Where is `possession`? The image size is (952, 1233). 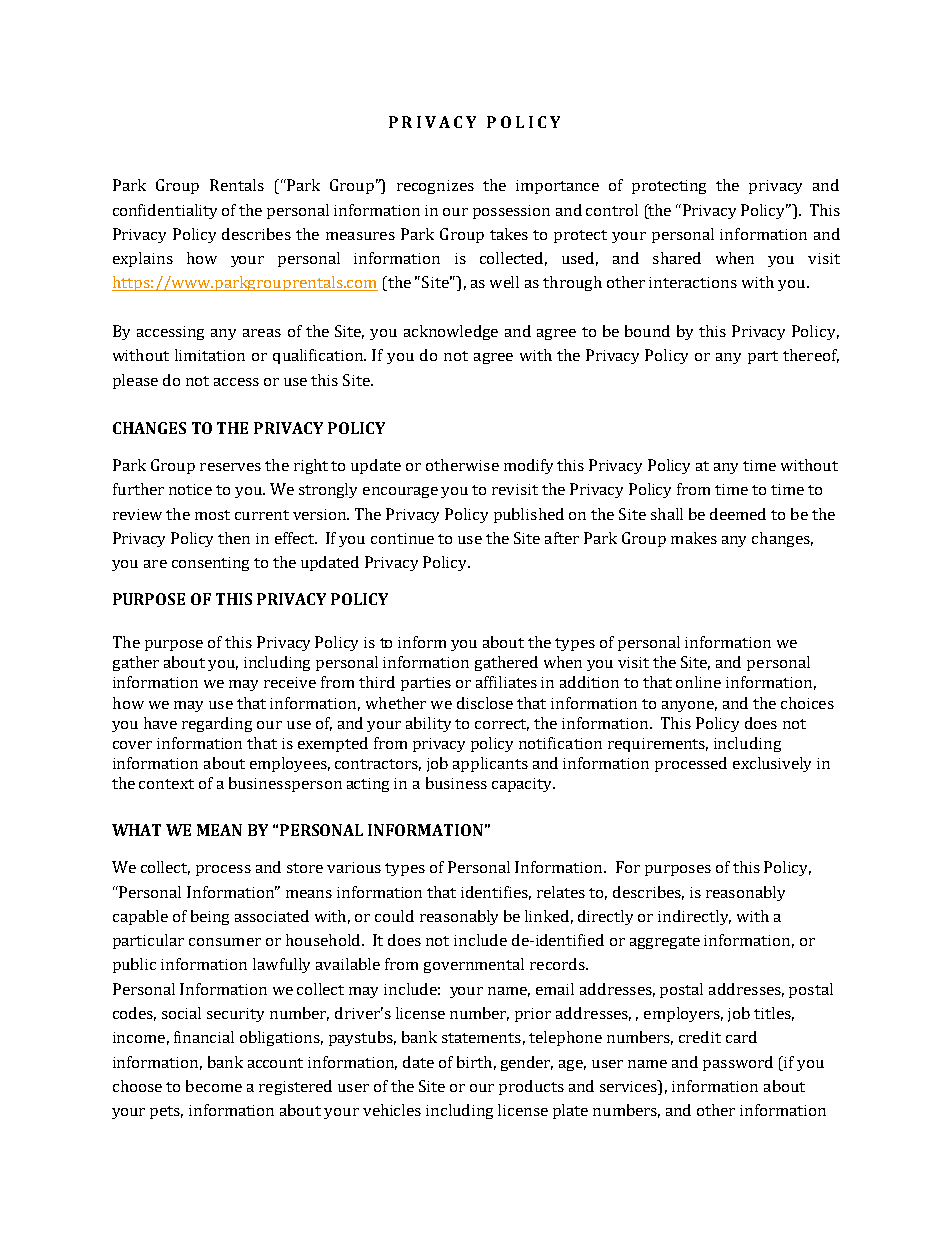 possession is located at coordinates (511, 212).
